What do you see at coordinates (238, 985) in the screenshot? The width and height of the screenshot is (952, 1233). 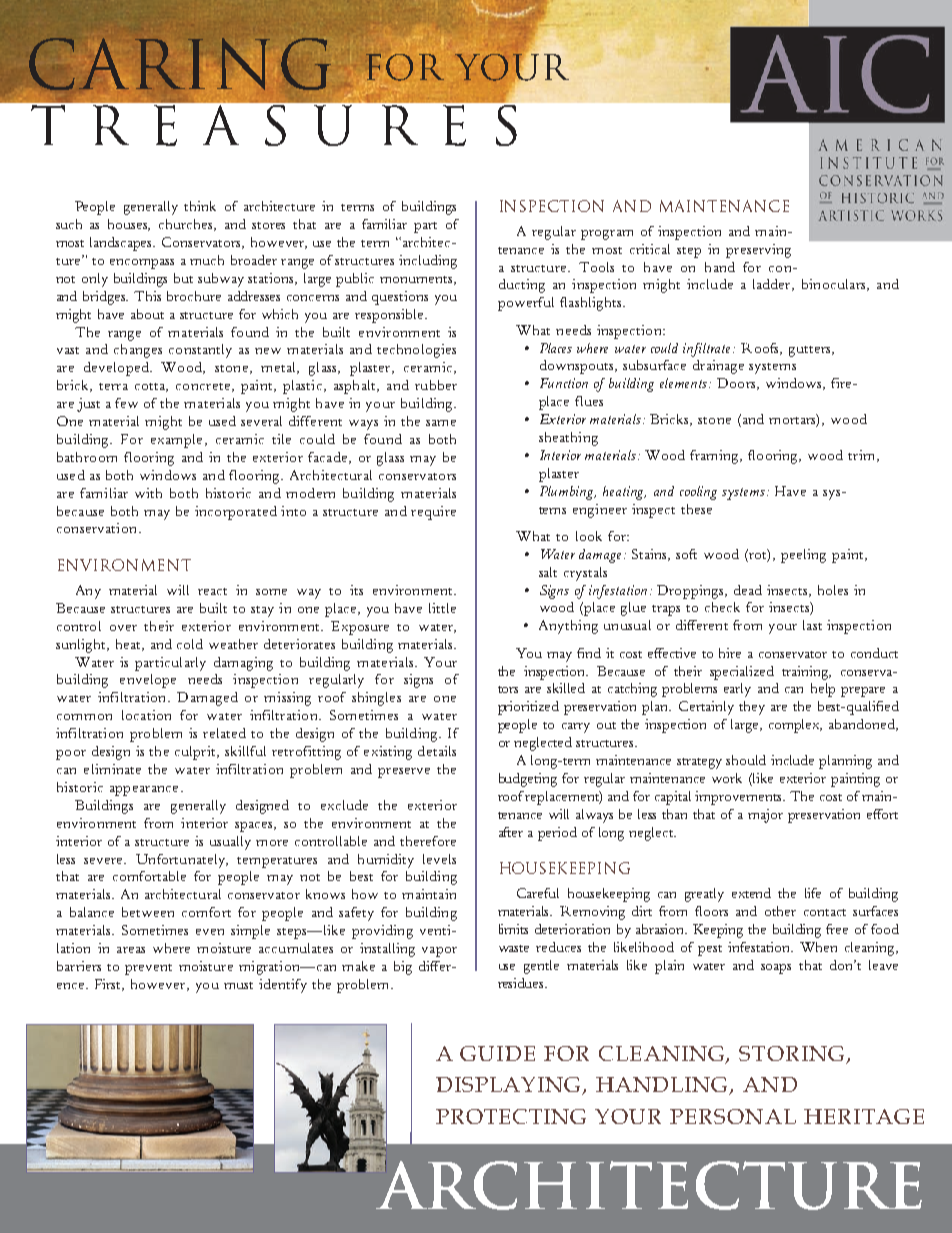 I see `must` at bounding box center [238, 985].
